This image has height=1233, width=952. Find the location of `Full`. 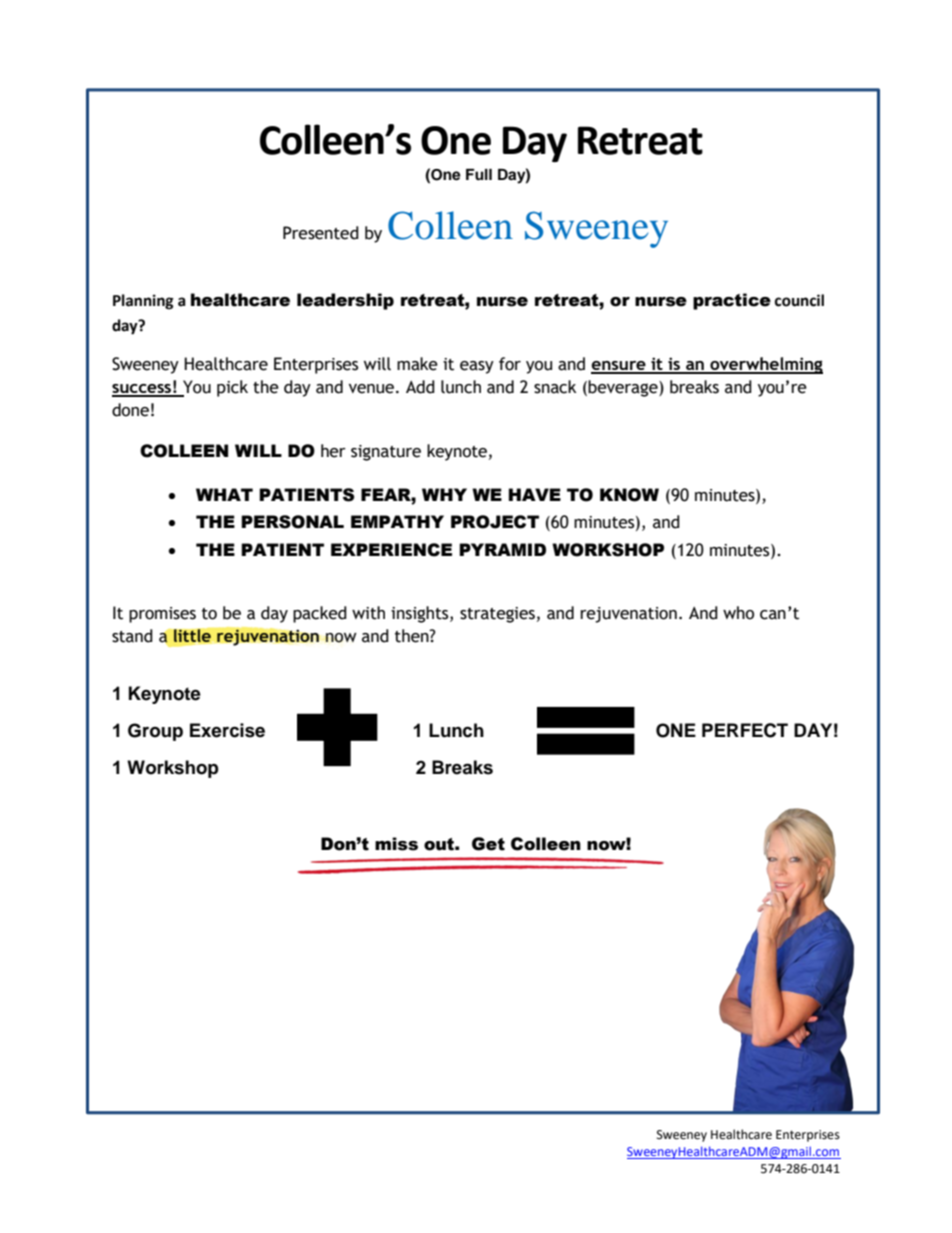

Full is located at coordinates (479, 174).
